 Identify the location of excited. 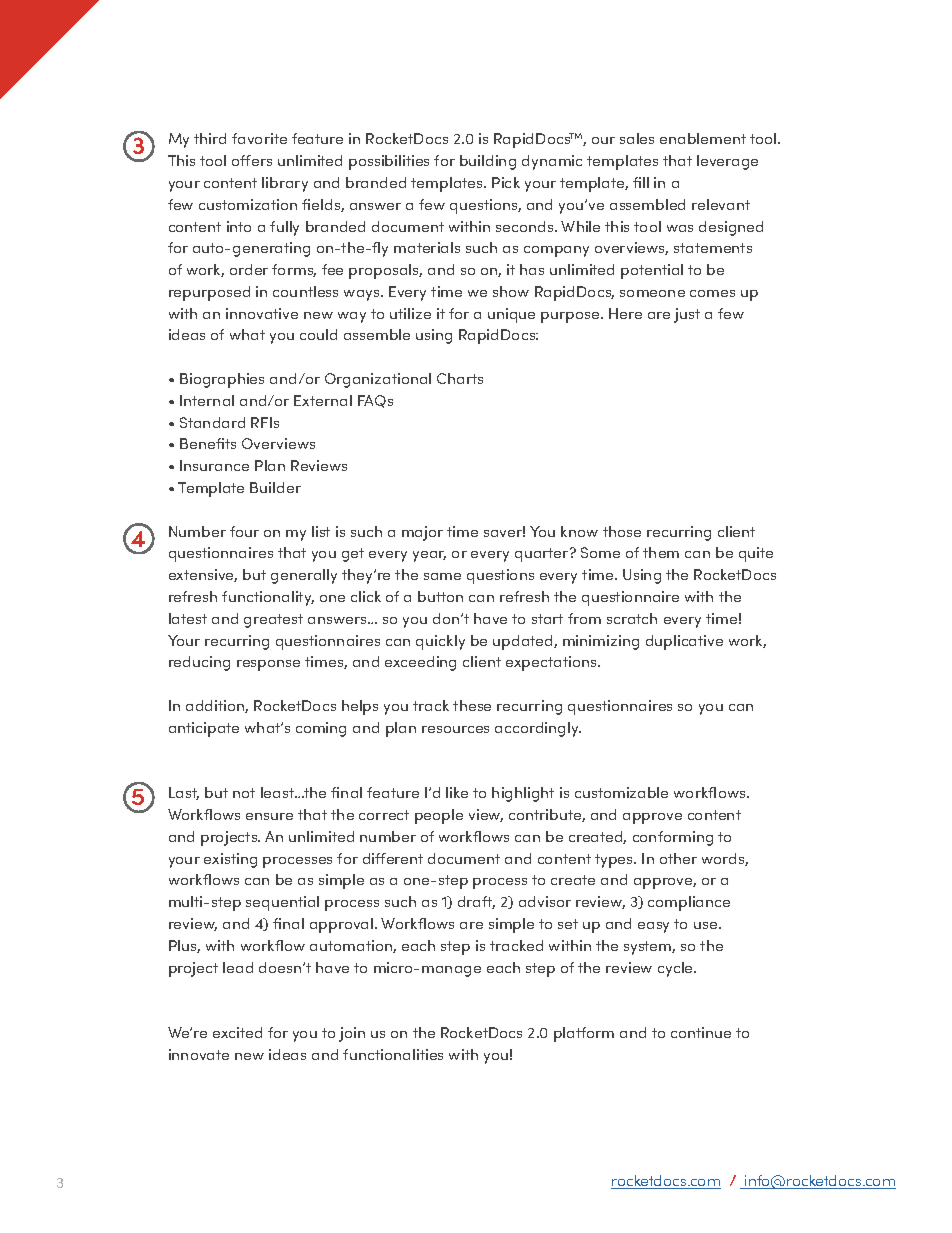
(237, 1032).
